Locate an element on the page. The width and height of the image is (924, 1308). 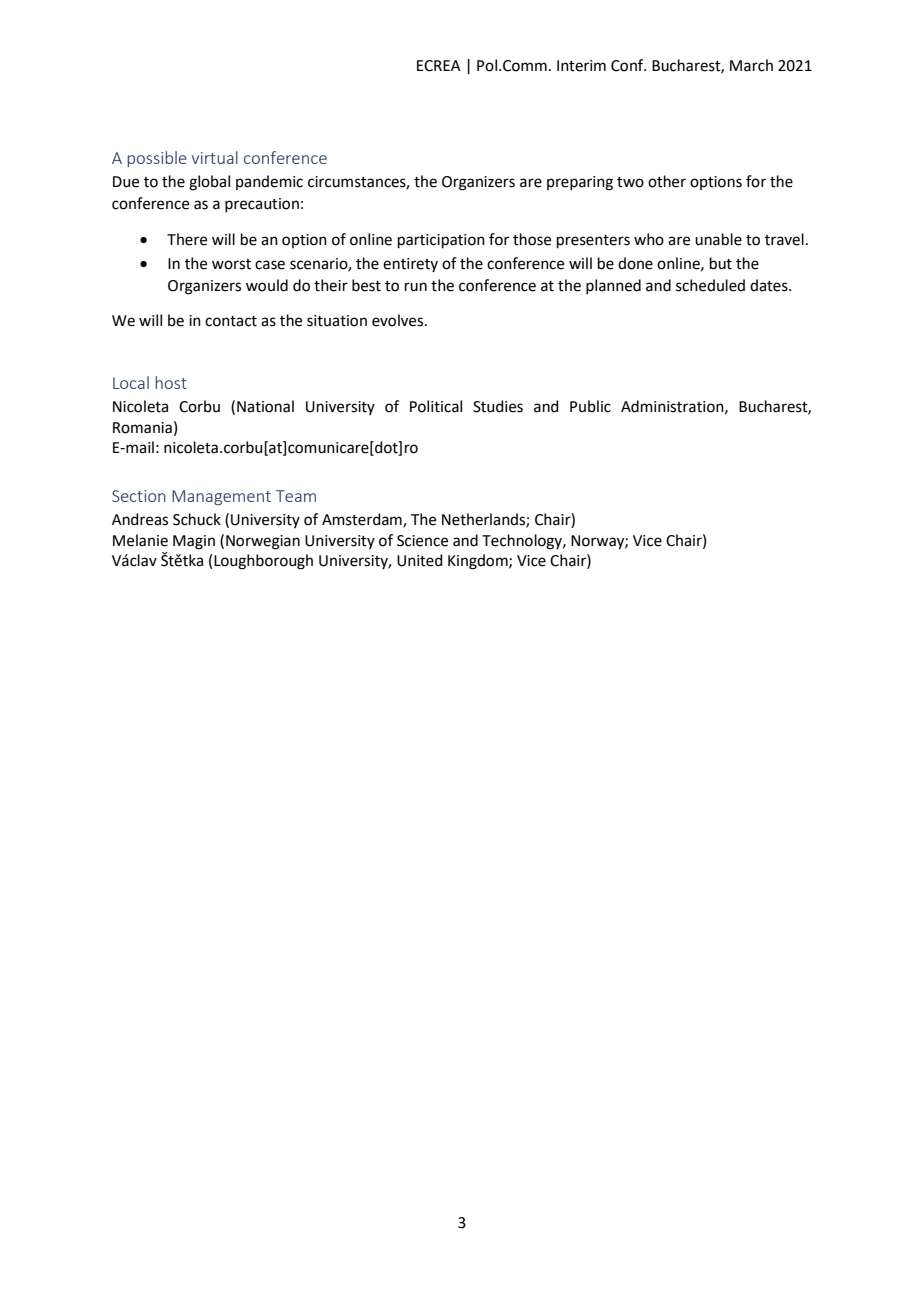
evolves is located at coordinates (399, 320).
